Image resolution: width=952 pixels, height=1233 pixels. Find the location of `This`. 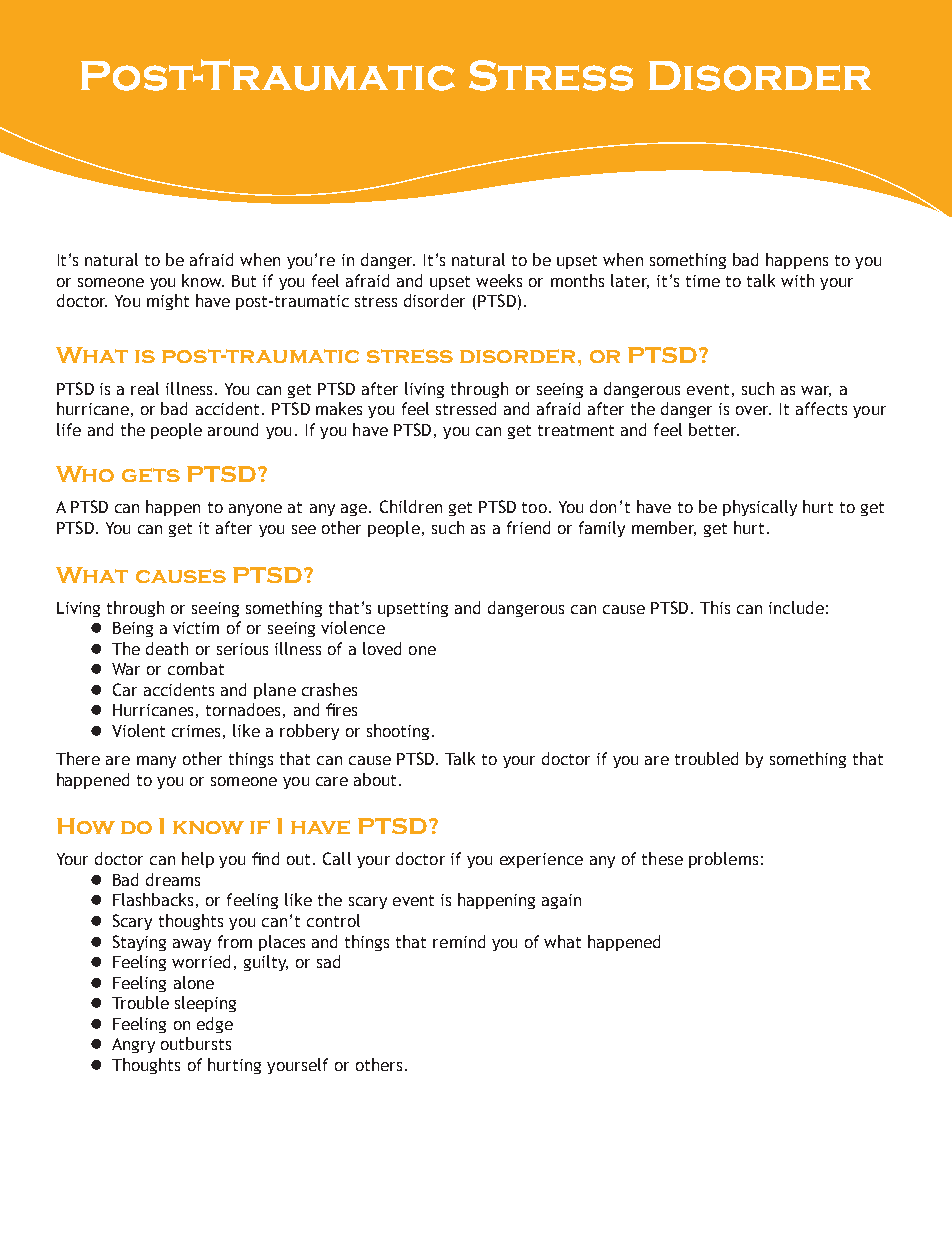

This is located at coordinates (715, 607).
